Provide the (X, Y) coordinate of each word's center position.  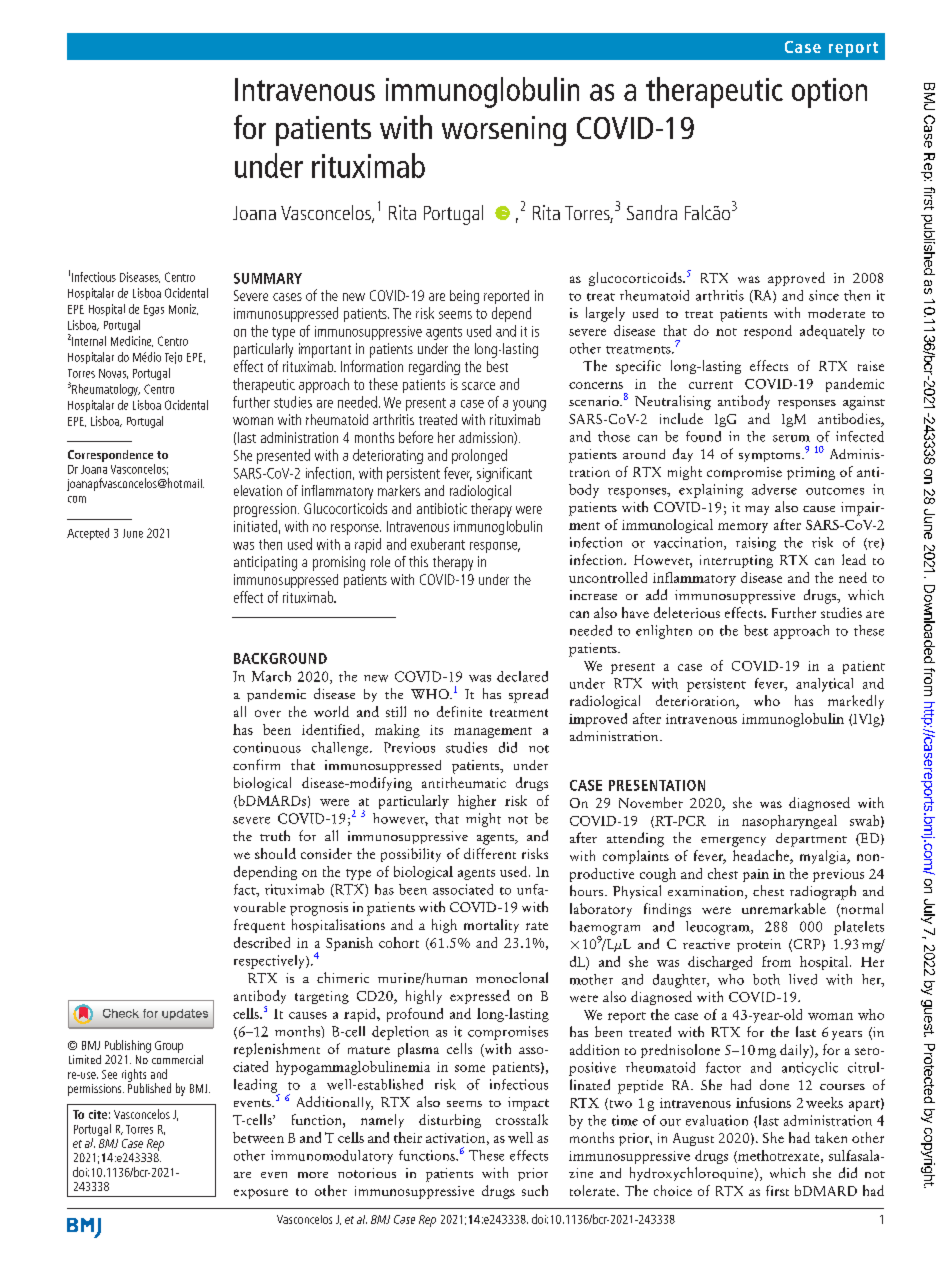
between (258, 1137)
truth (275, 835)
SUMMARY (268, 278)
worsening (504, 131)
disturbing (450, 1121)
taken (831, 1137)
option (829, 93)
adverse (774, 489)
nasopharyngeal (789, 822)
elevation (258, 490)
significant (504, 474)
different (490, 853)
